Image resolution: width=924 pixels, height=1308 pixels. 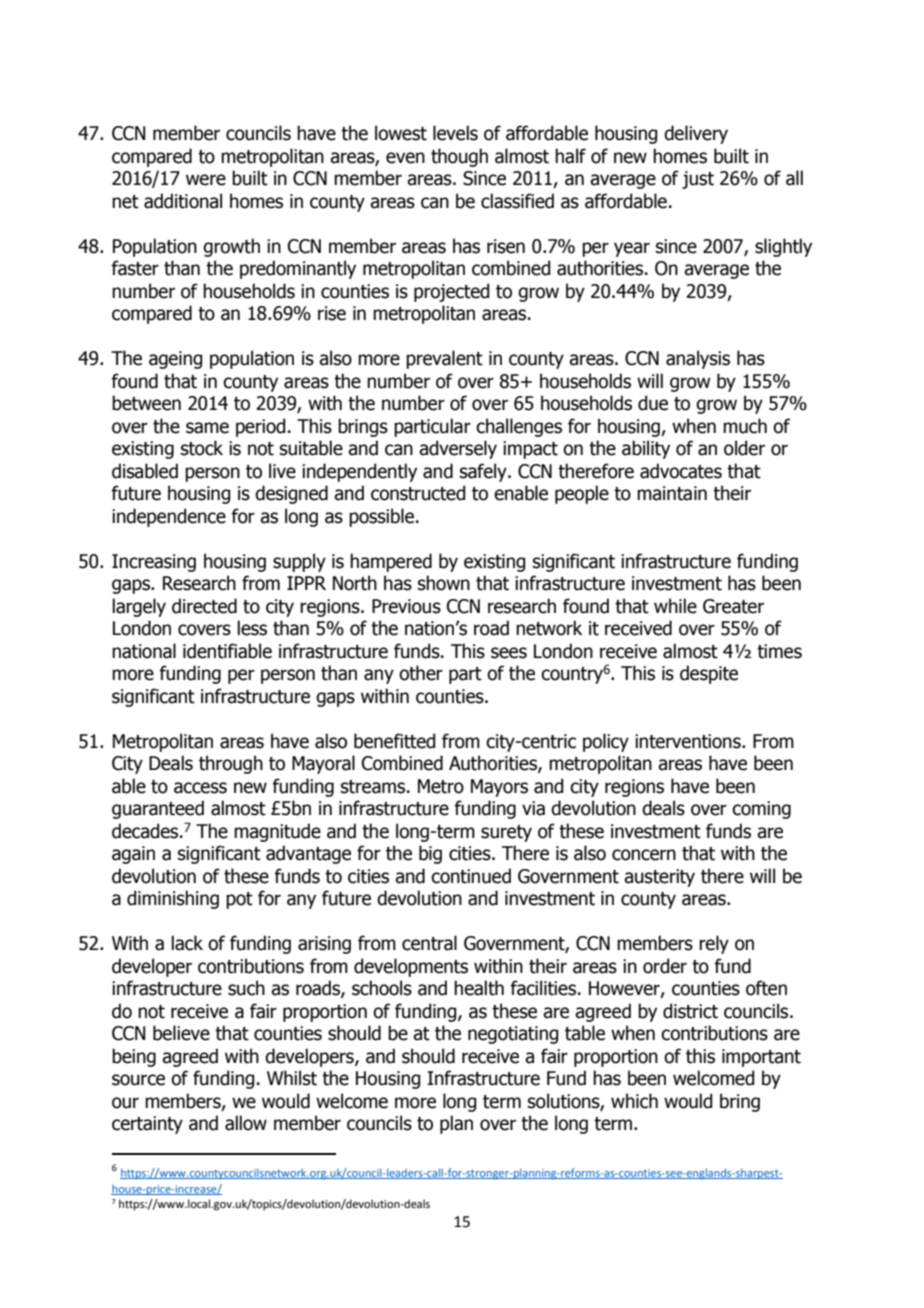 What do you see at coordinates (459, 157) in the screenshot?
I see `though` at bounding box center [459, 157].
